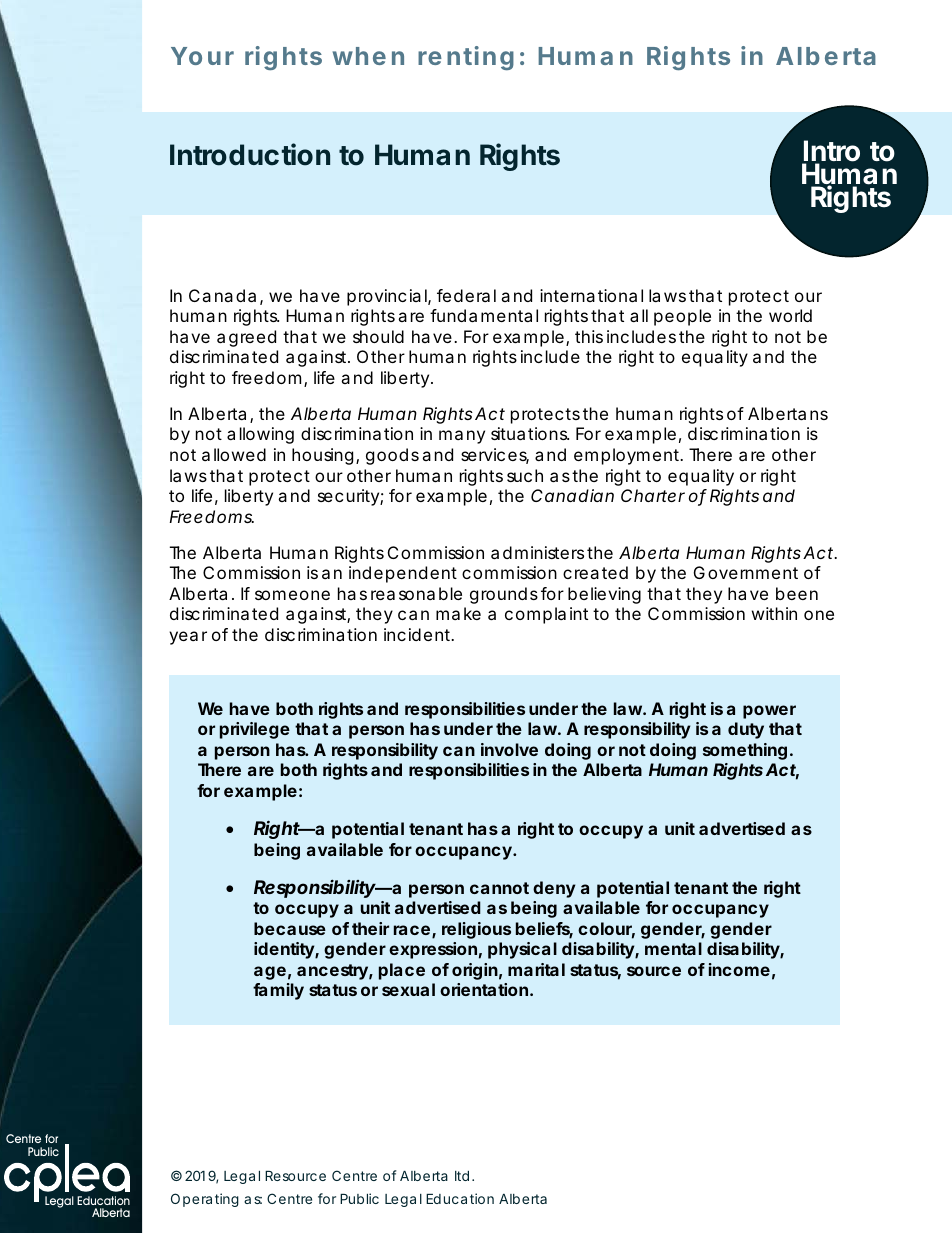 The width and height of the screenshot is (952, 1233). What do you see at coordinates (202, 56) in the screenshot?
I see `Your` at bounding box center [202, 56].
